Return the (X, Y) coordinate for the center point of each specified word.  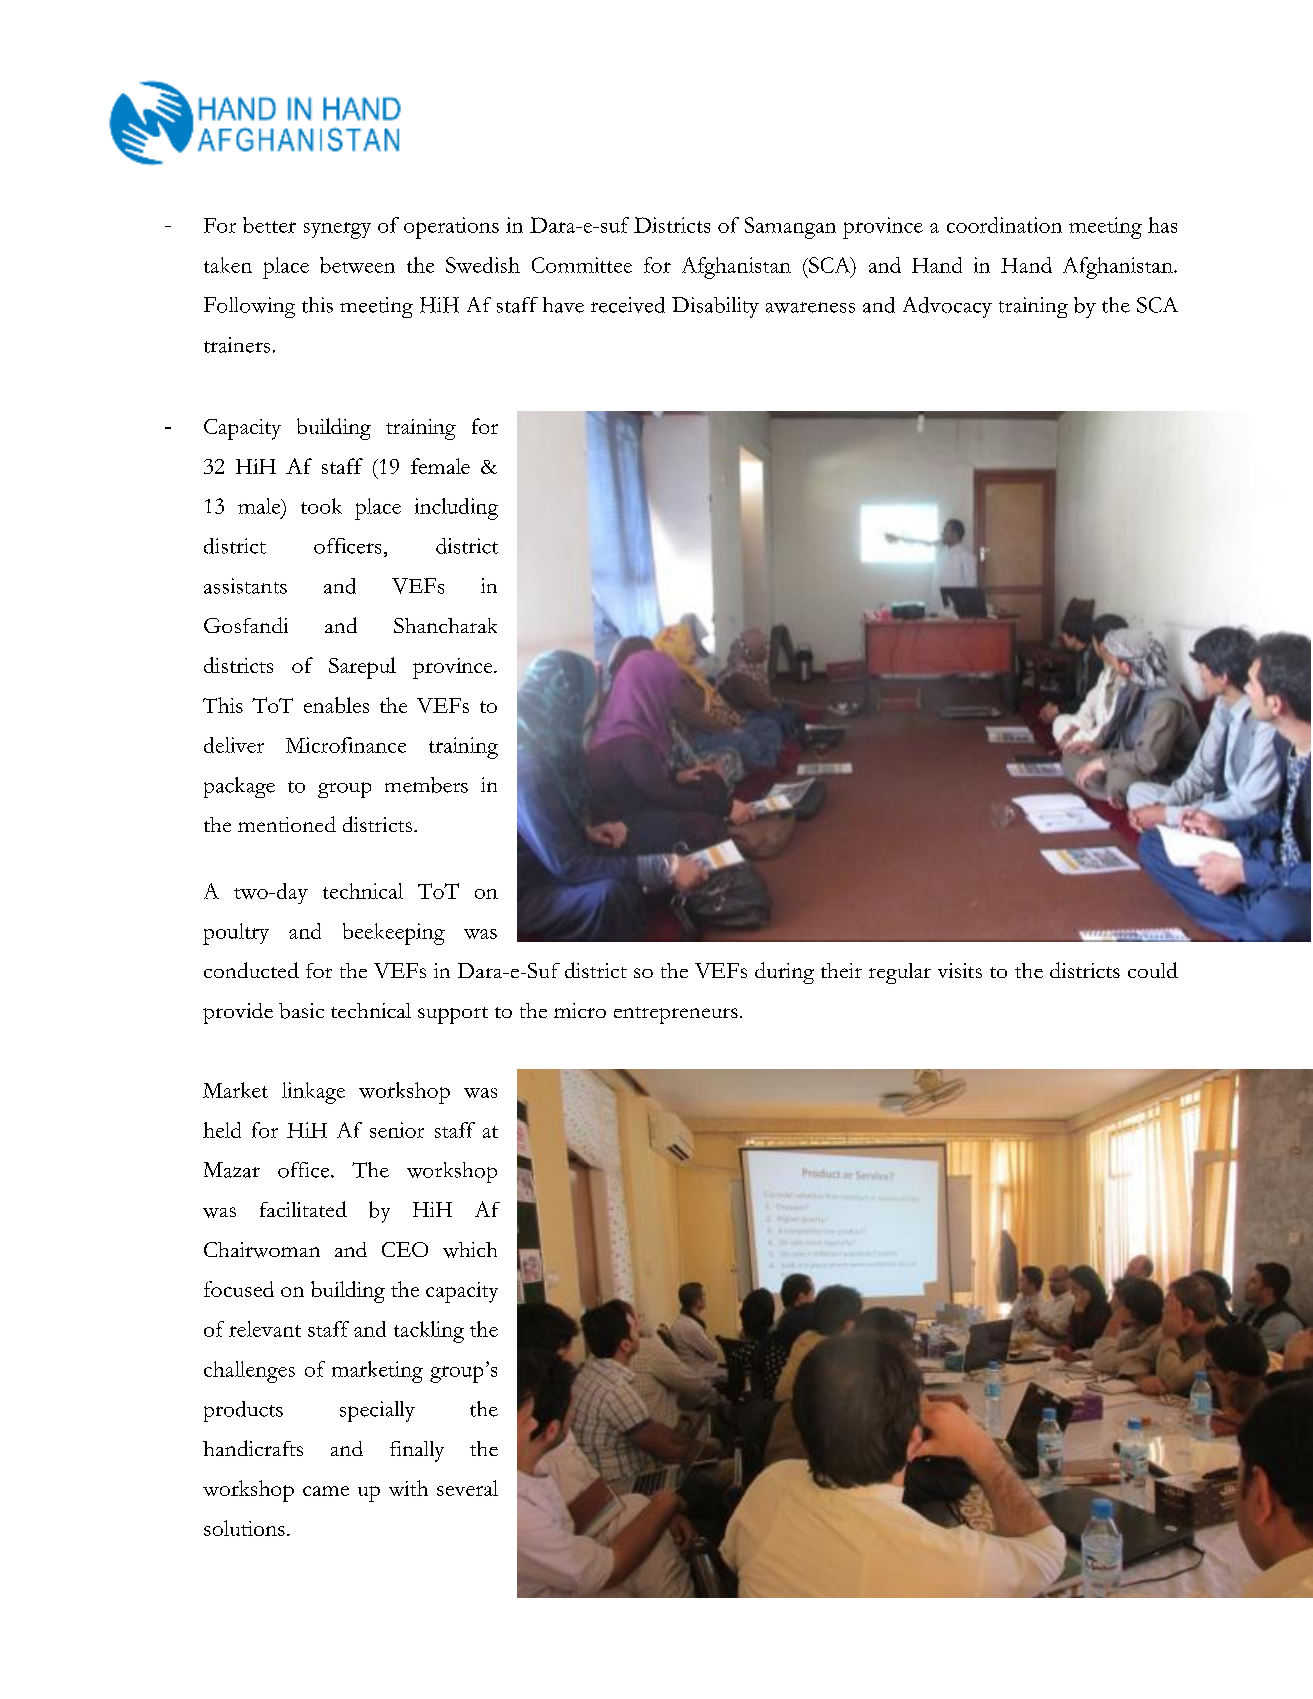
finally (417, 1451)
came (326, 1491)
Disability (715, 307)
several (467, 1488)
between (357, 265)
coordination (1004, 225)
